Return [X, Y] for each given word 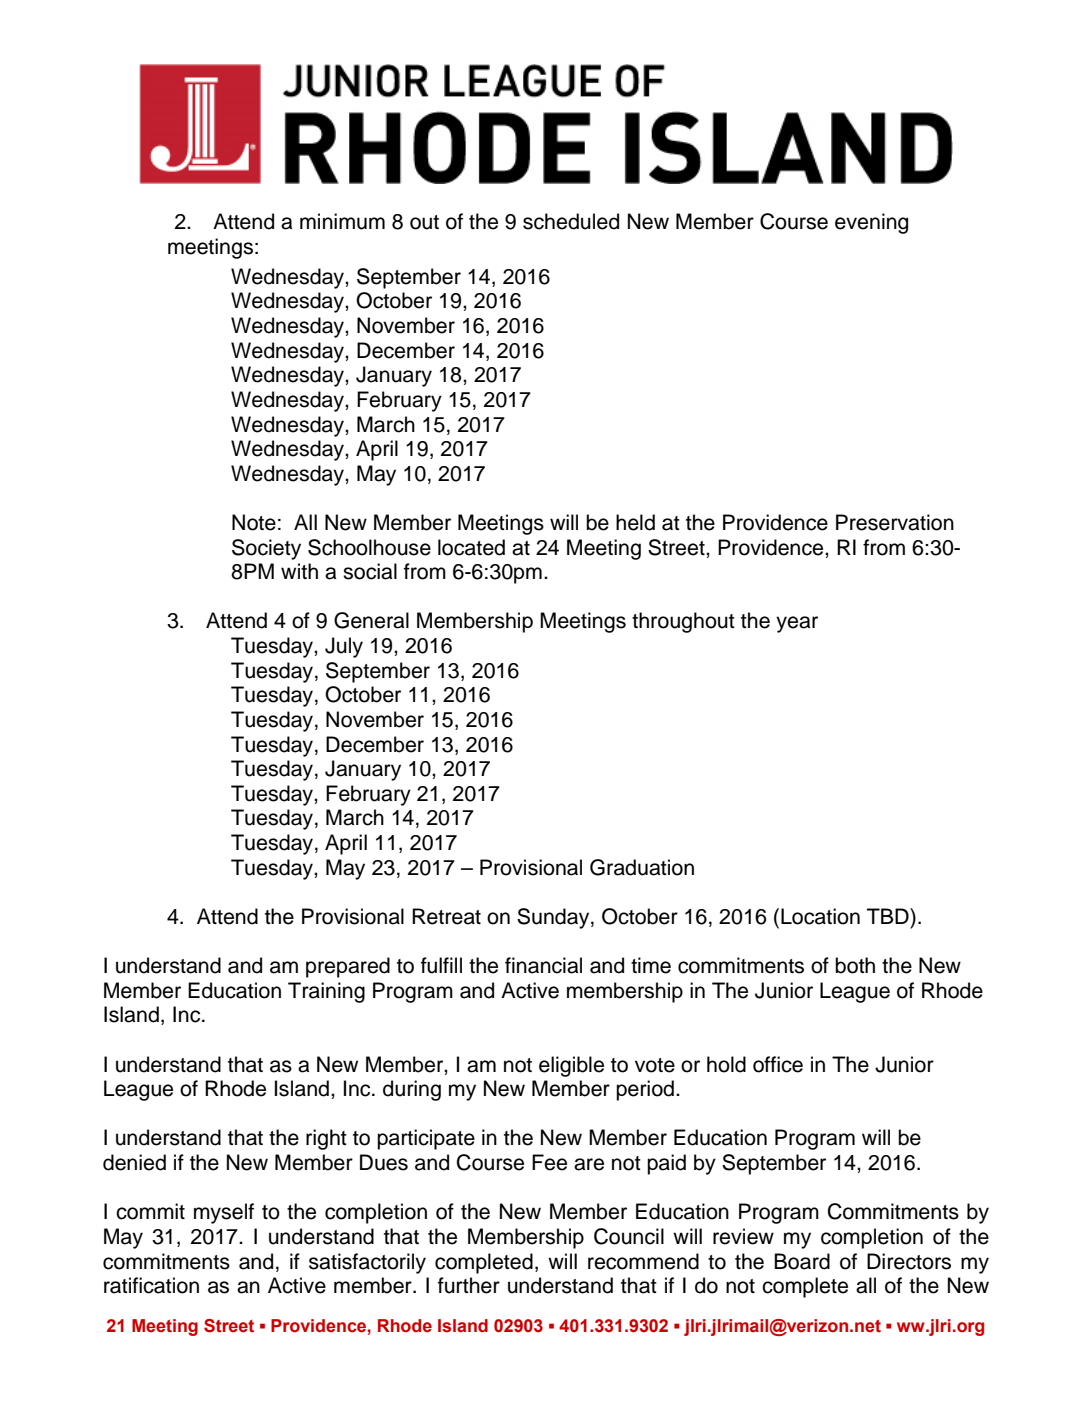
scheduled [571, 221]
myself [224, 1213]
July [344, 647]
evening [871, 223]
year [797, 624]
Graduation [642, 867]
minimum [342, 221]
